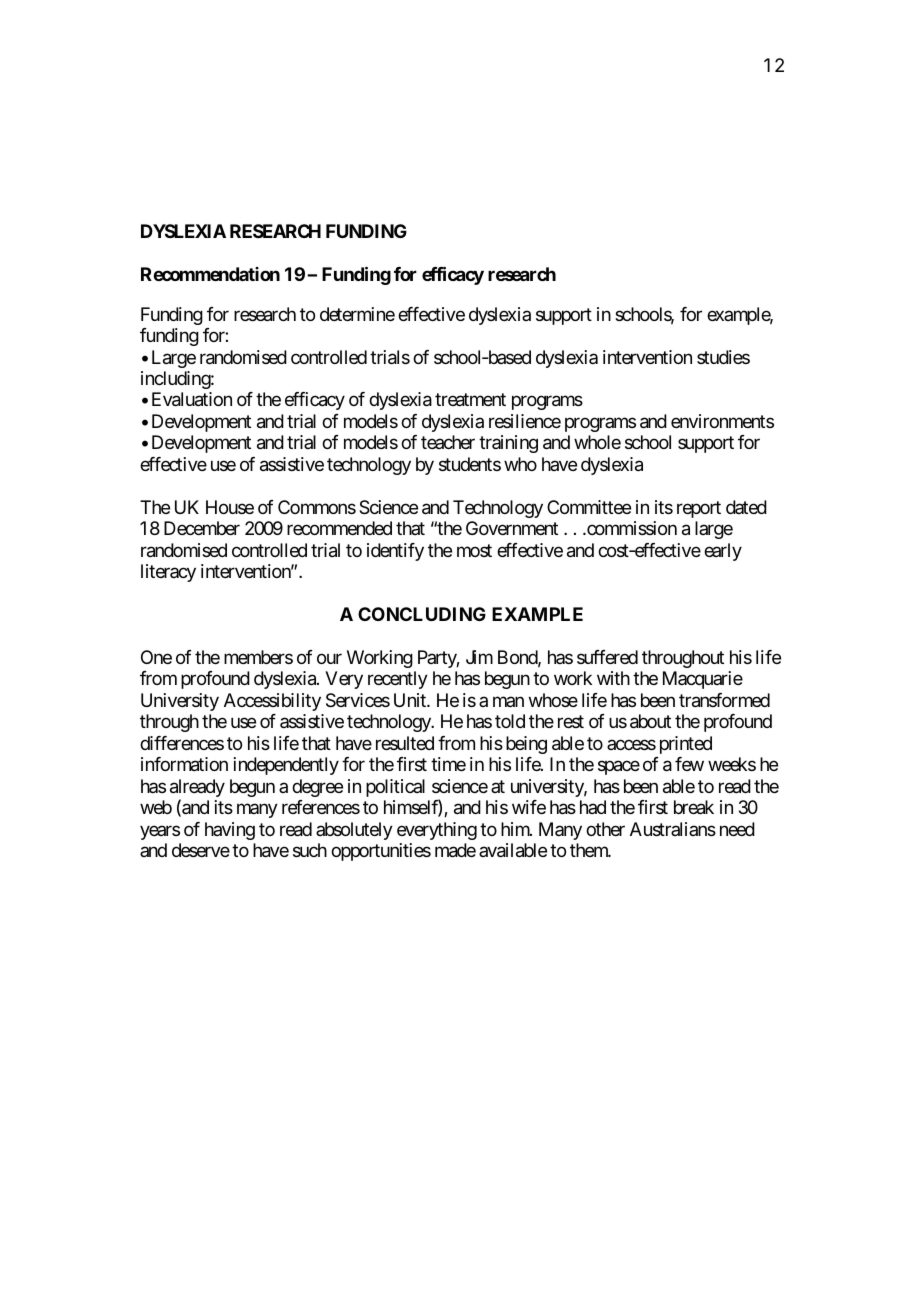 The width and height of the page is (924, 1308). What do you see at coordinates (230, 831) in the page?
I see `having` at bounding box center [230, 831].
